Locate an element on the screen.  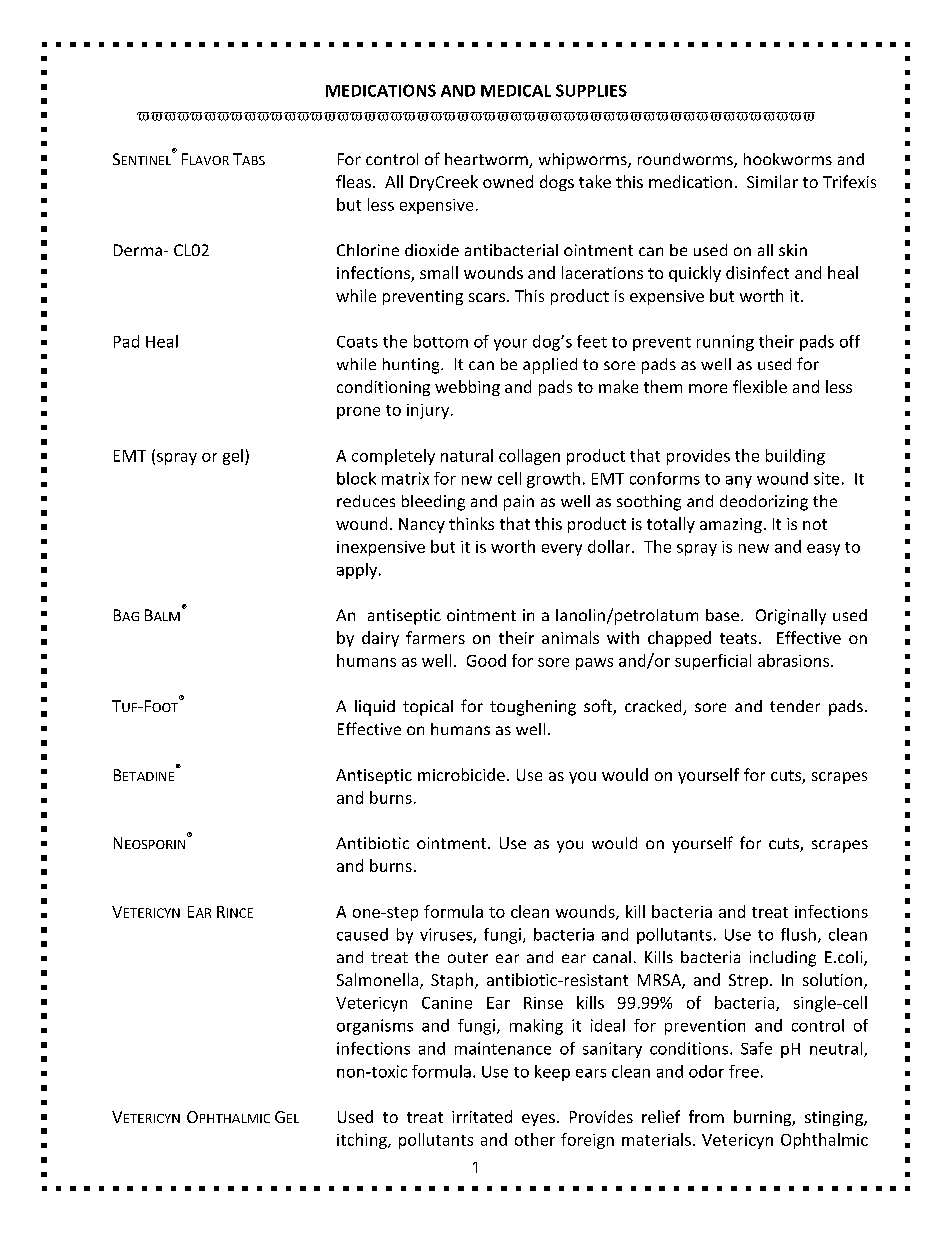
farmers is located at coordinates (435, 637).
